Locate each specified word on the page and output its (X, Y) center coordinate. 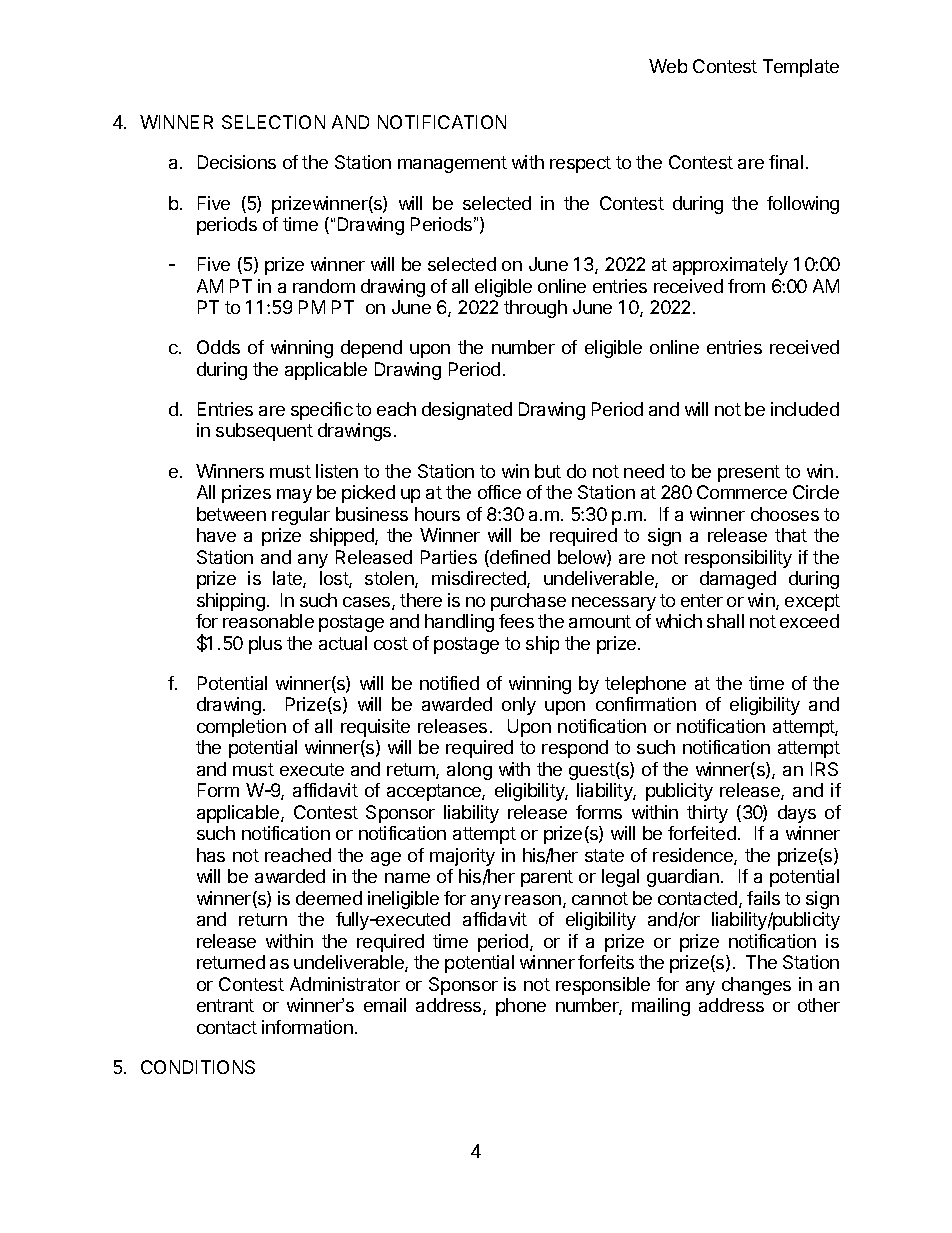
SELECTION (273, 122)
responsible (603, 986)
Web (668, 66)
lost (335, 579)
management (452, 164)
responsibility (738, 559)
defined (519, 558)
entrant (225, 1005)
